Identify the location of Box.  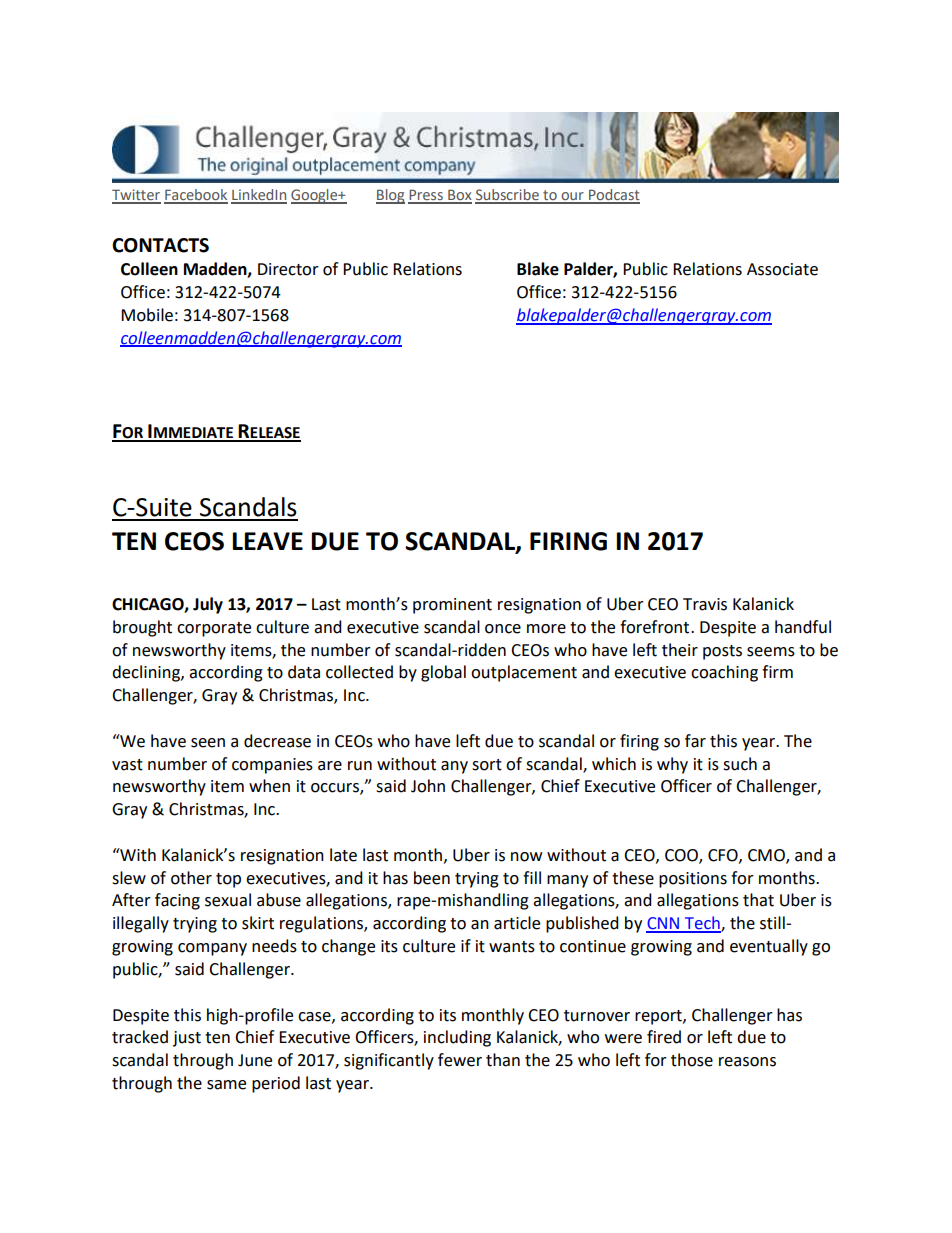
(459, 196).
